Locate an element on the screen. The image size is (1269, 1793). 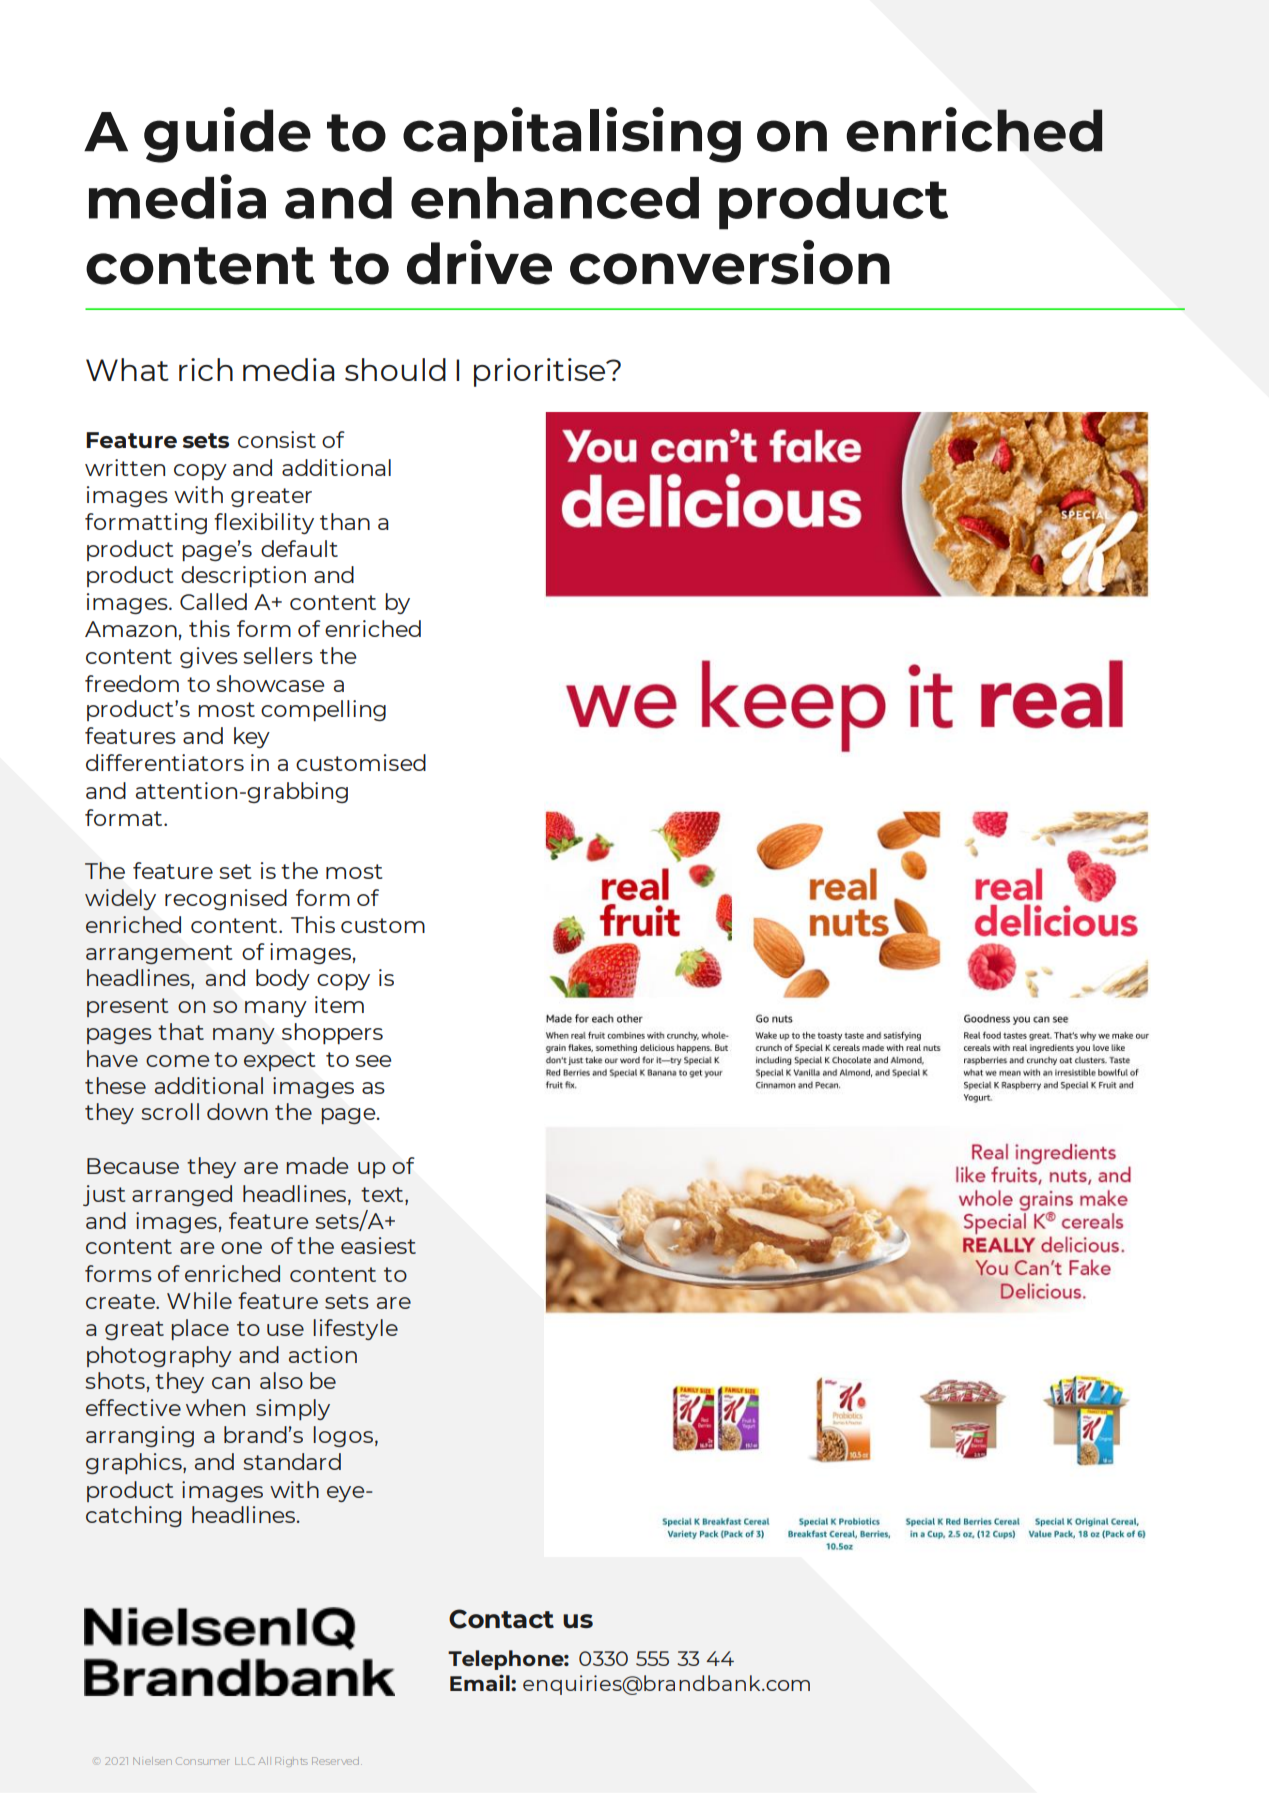
While is located at coordinates (199, 1300).
